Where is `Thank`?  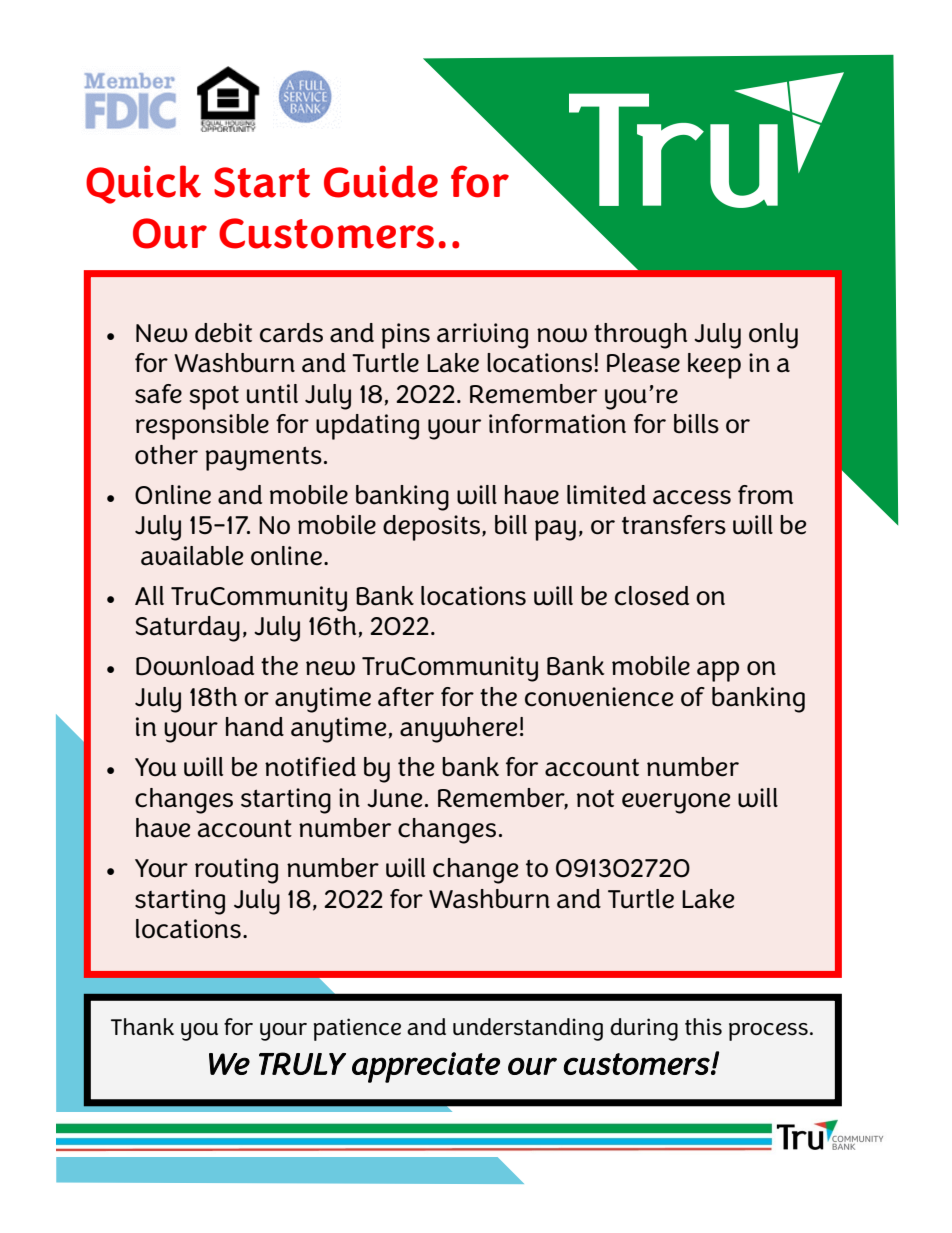
Thank is located at coordinates (142, 1026).
